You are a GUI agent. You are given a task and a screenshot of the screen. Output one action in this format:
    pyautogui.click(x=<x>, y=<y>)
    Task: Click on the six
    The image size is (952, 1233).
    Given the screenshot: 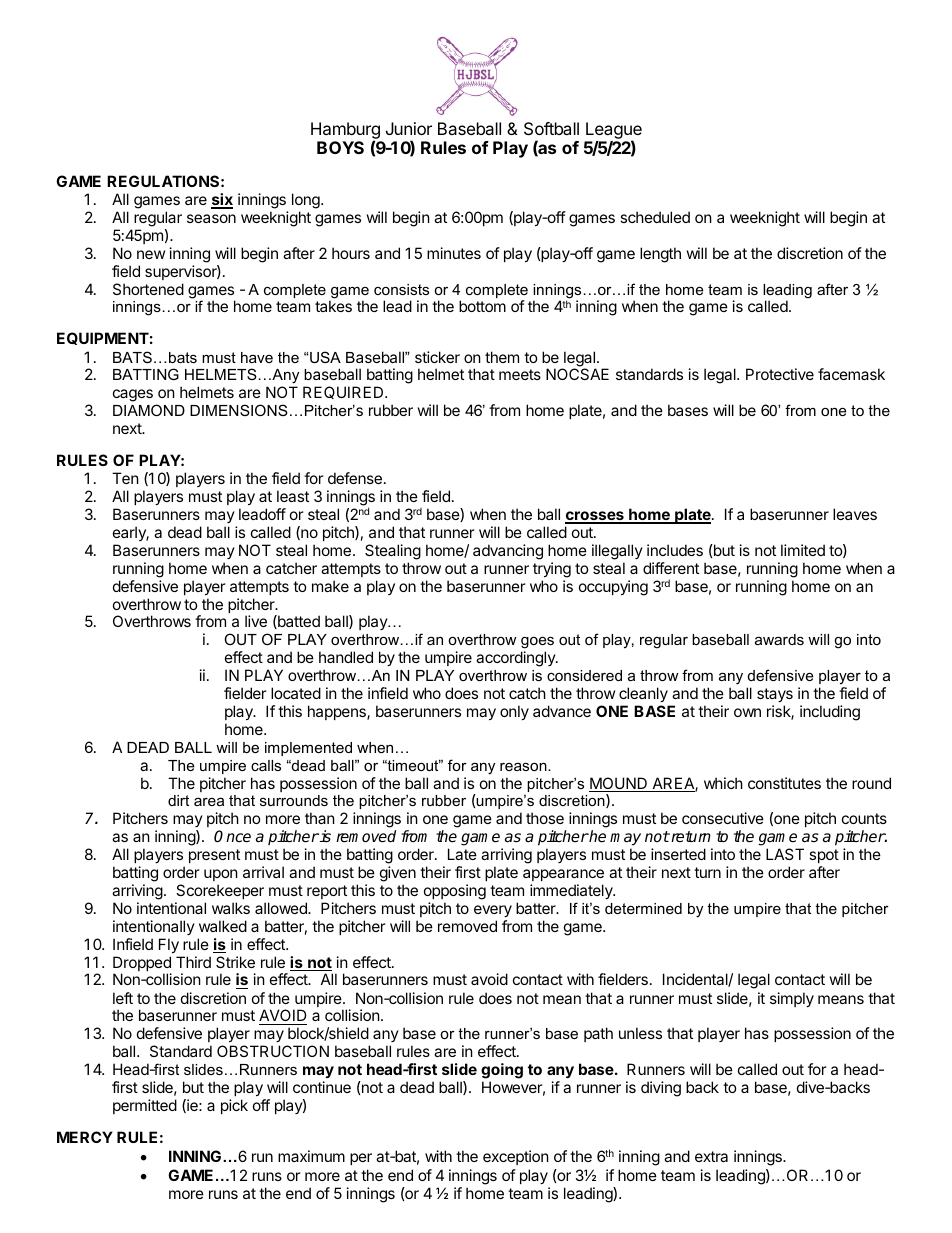 What is the action you would take?
    pyautogui.click(x=222, y=200)
